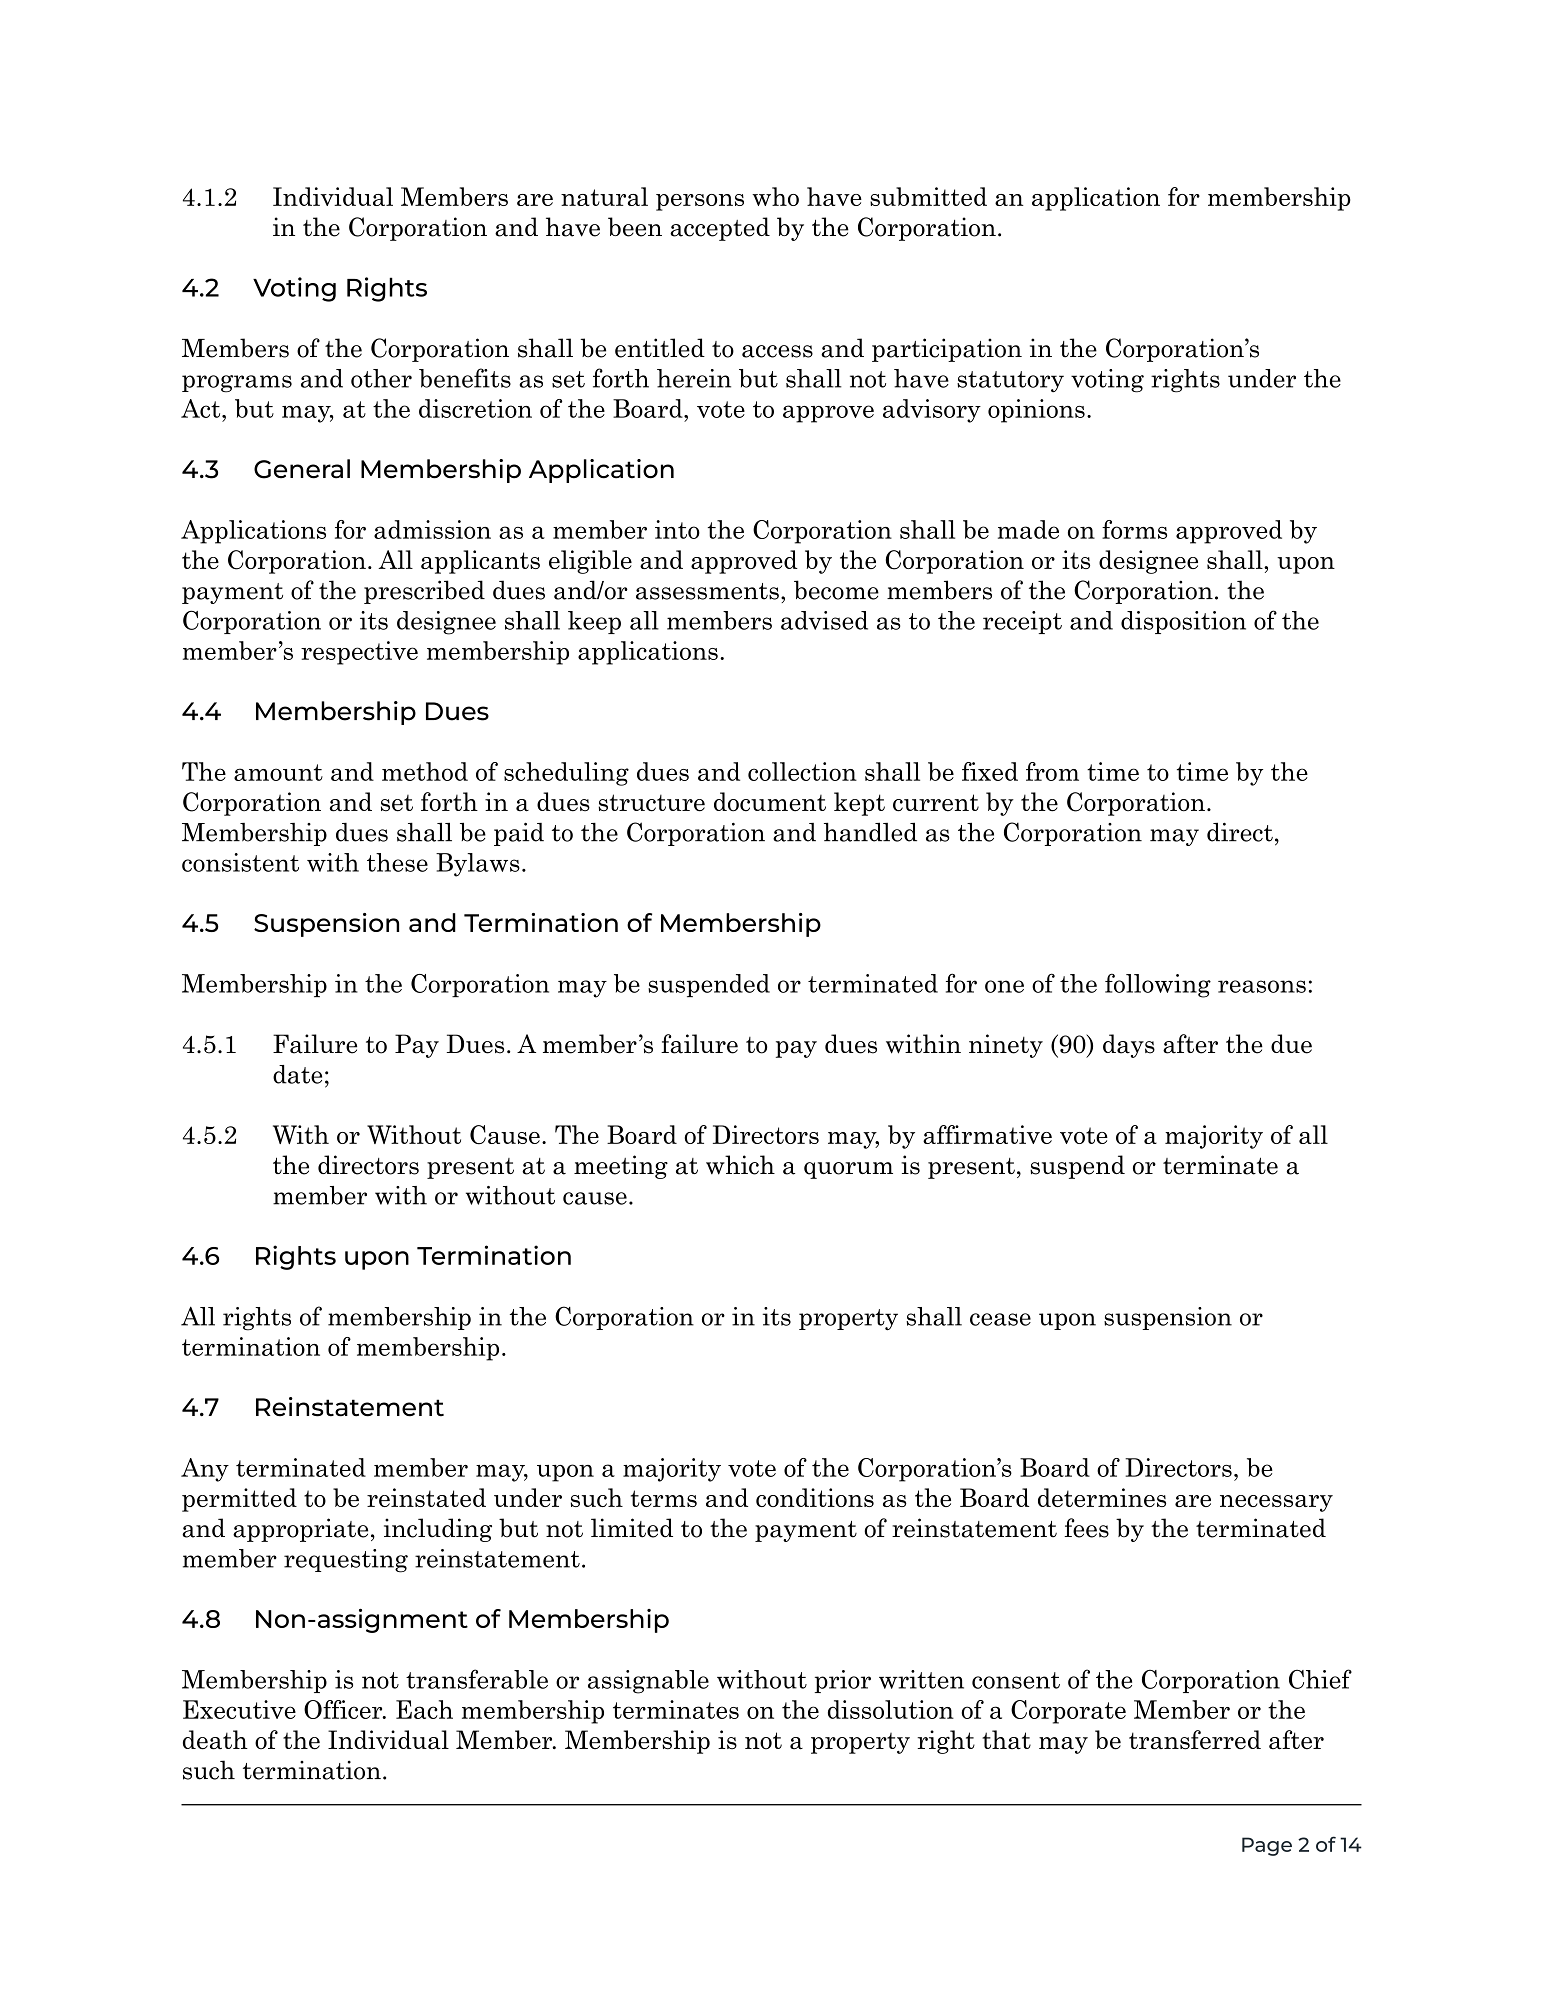  Describe the element at coordinates (1158, 985) in the screenshot. I see `following` at that location.
